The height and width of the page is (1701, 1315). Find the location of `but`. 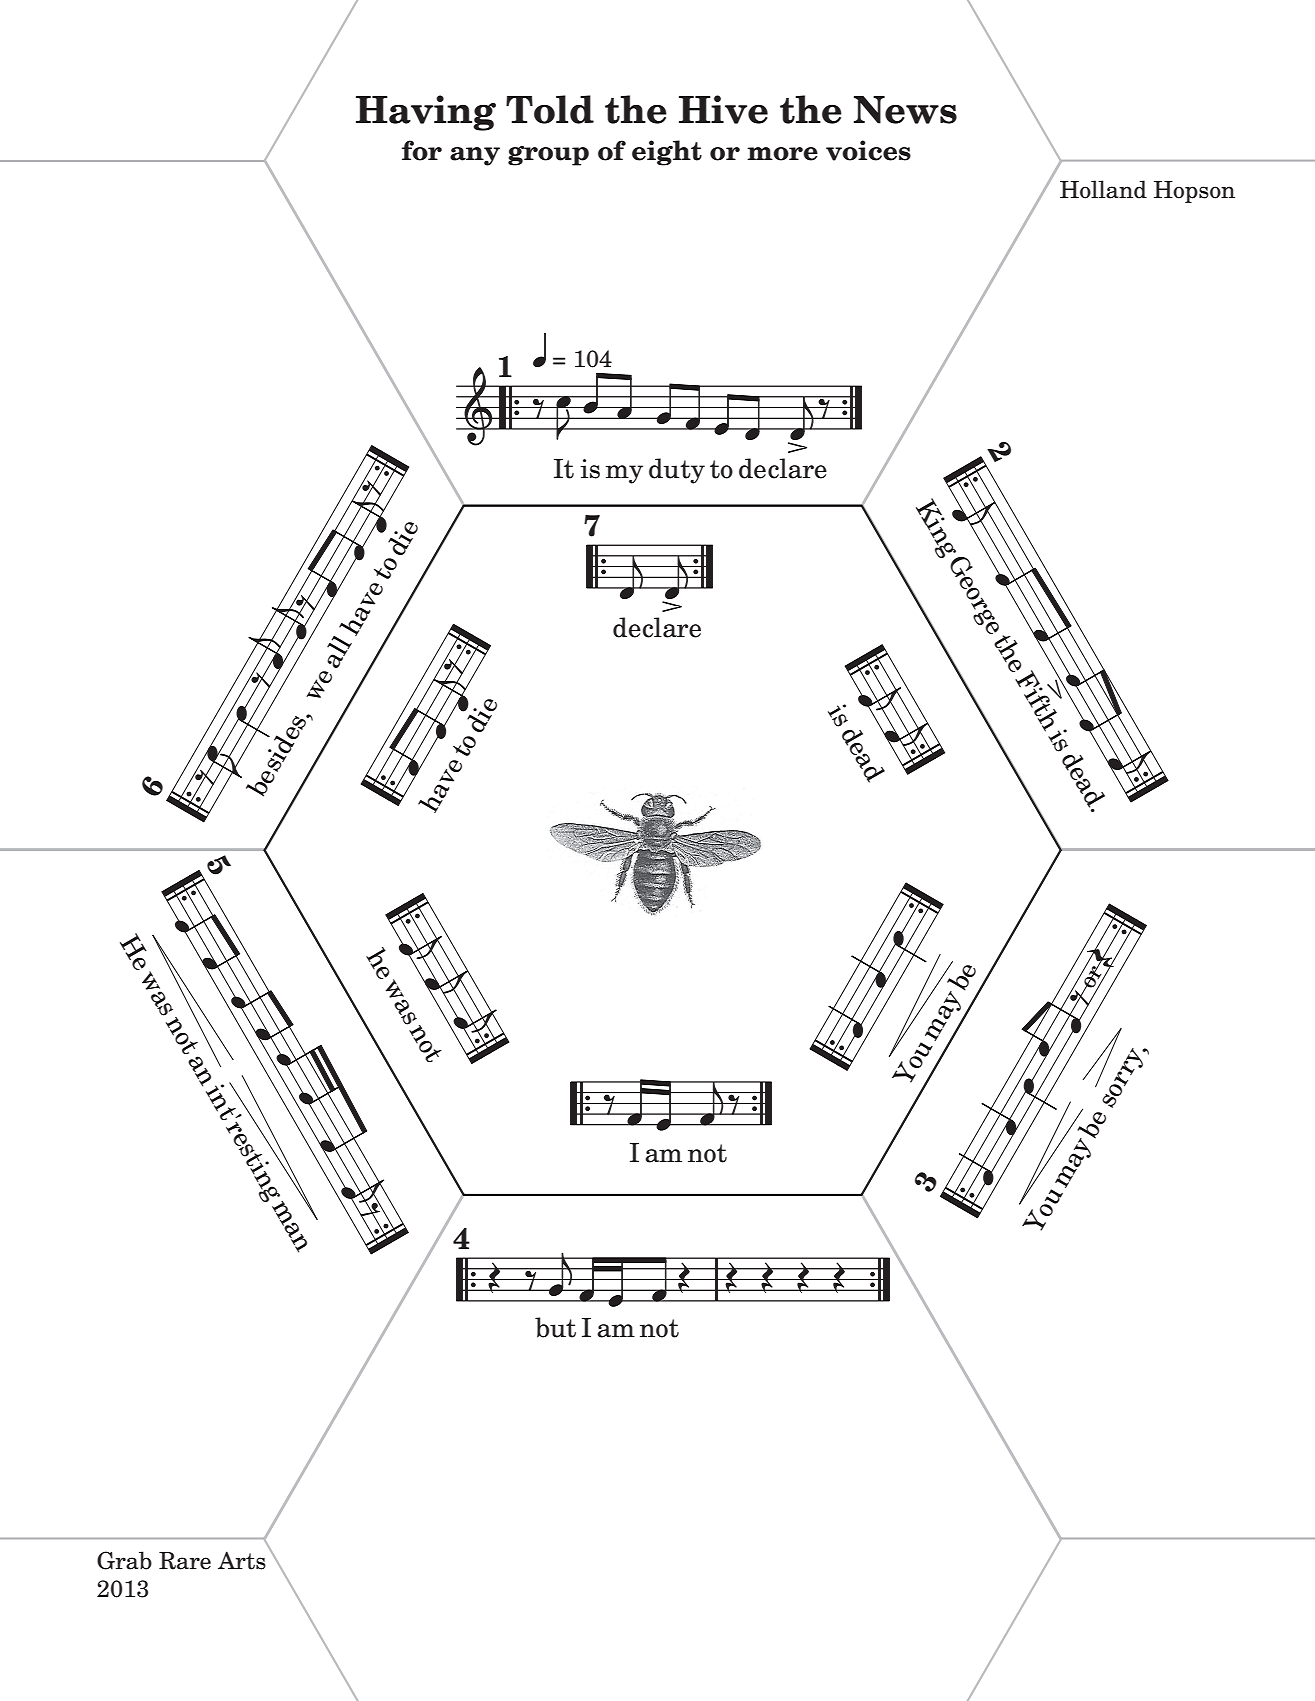

but is located at coordinates (555, 1327).
